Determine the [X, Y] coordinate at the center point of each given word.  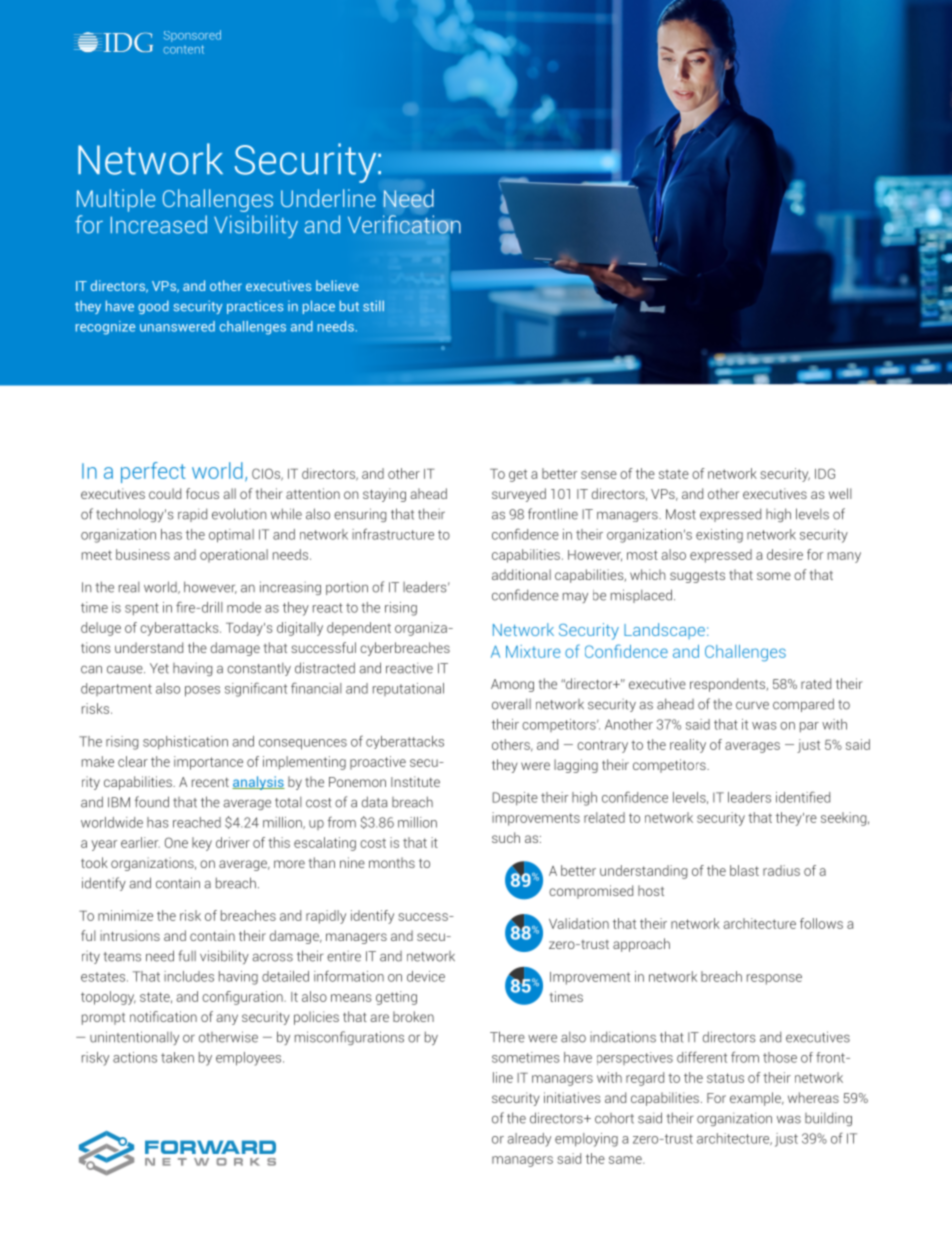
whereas [813, 1097]
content [183, 49]
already [529, 1140]
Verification [404, 224]
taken [177, 1057]
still [373, 305]
